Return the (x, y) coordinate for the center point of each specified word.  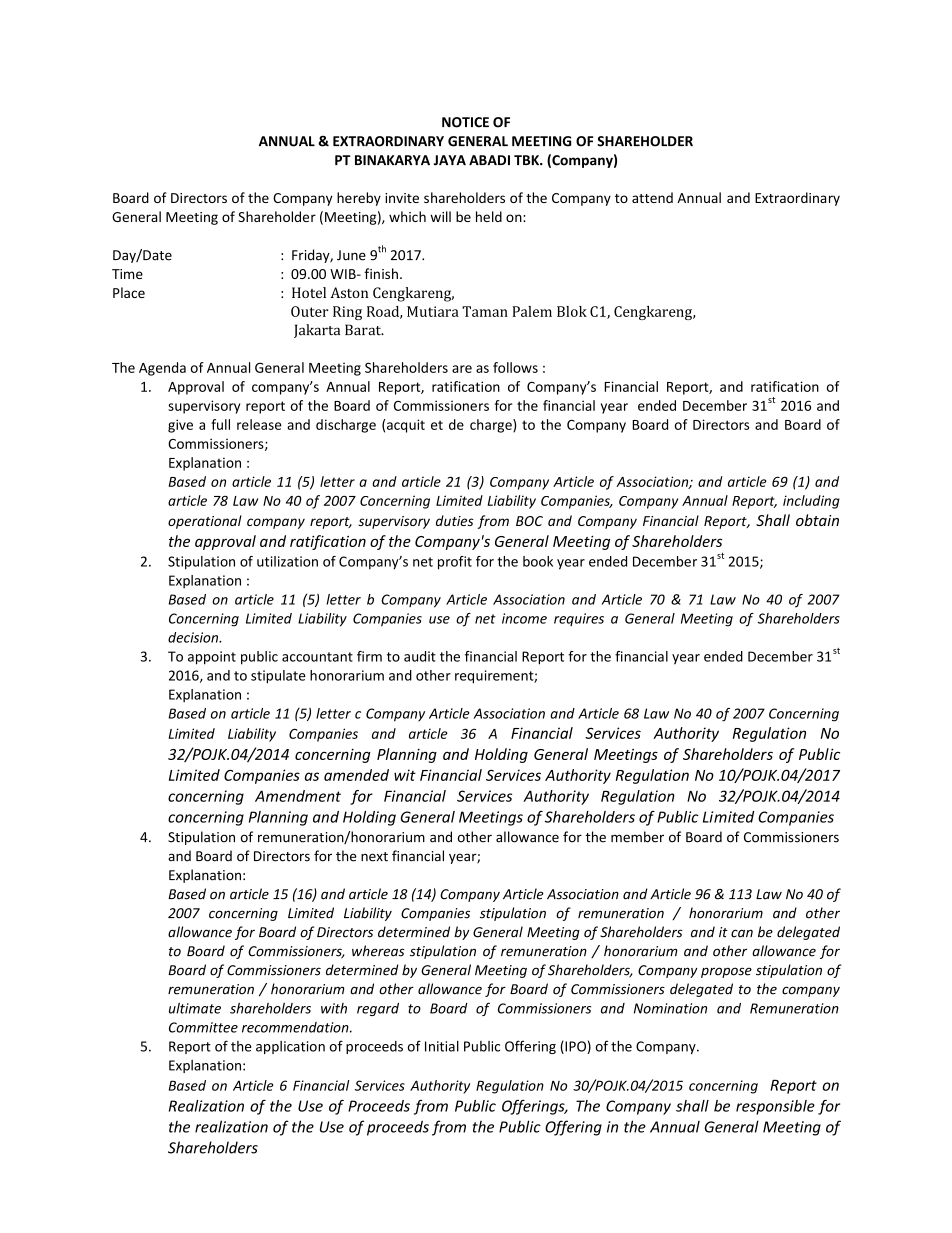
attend (652, 197)
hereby (359, 199)
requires (579, 619)
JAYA (450, 160)
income (524, 618)
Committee (203, 1027)
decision (194, 637)
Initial (442, 1046)
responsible (775, 1107)
